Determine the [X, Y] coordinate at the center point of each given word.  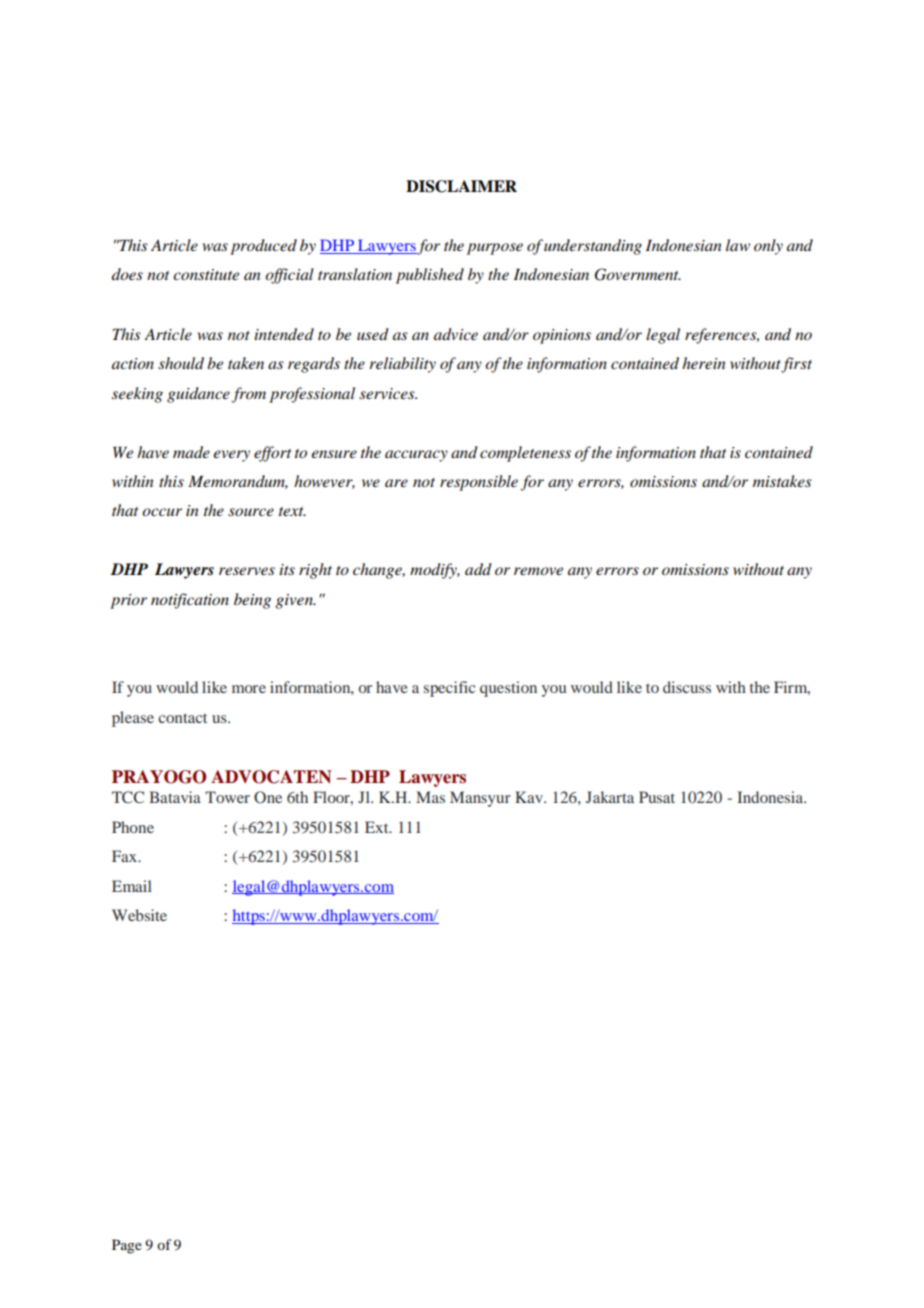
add [478, 569]
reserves [247, 571]
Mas [430, 797]
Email [132, 886]
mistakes [782, 481]
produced [263, 247]
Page [127, 1246]
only [768, 247]
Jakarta [610, 797]
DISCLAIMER [461, 186]
